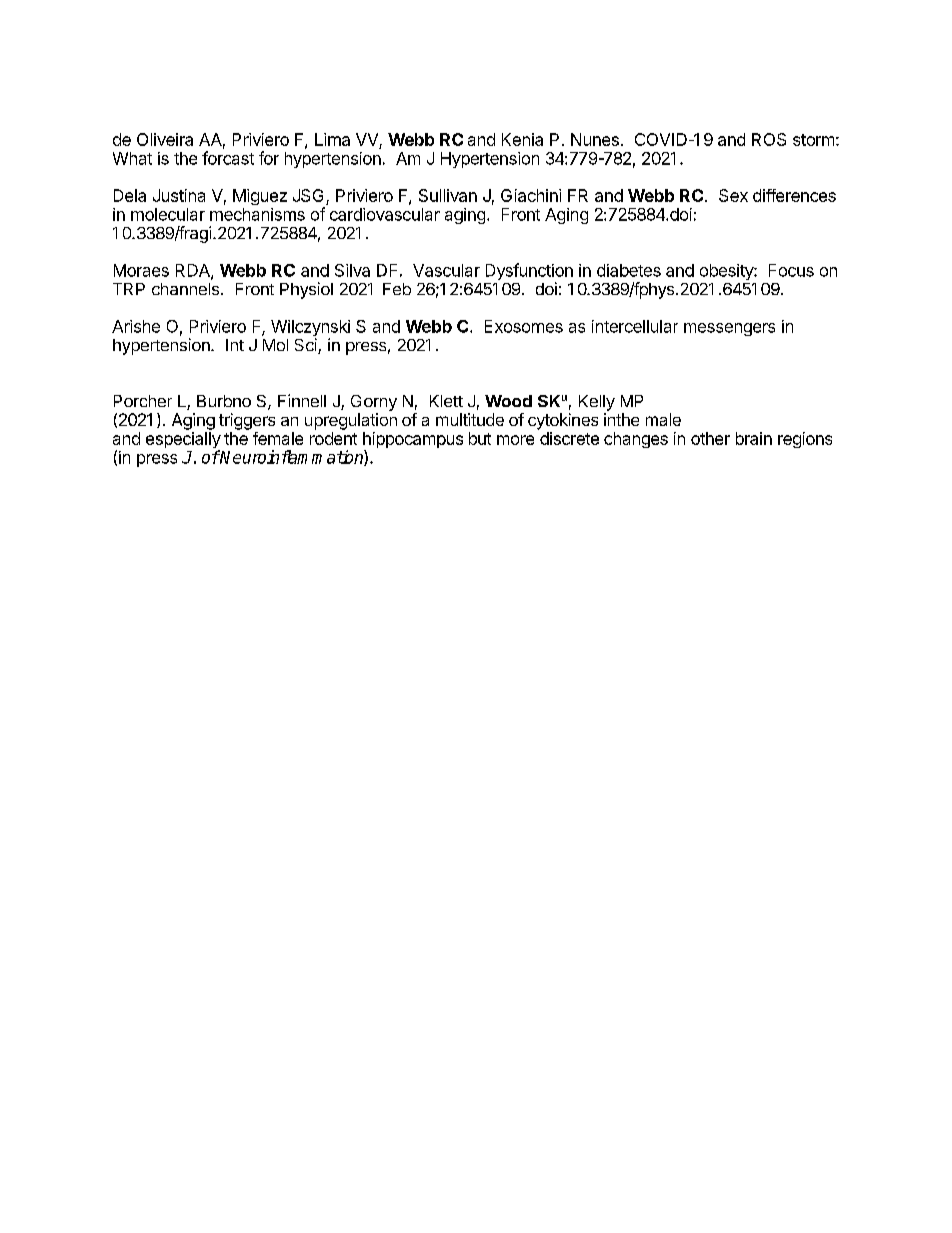 Image resolution: width=952 pixels, height=1233 pixels. Describe the element at coordinates (185, 289) in the screenshot. I see `channels` at that location.
